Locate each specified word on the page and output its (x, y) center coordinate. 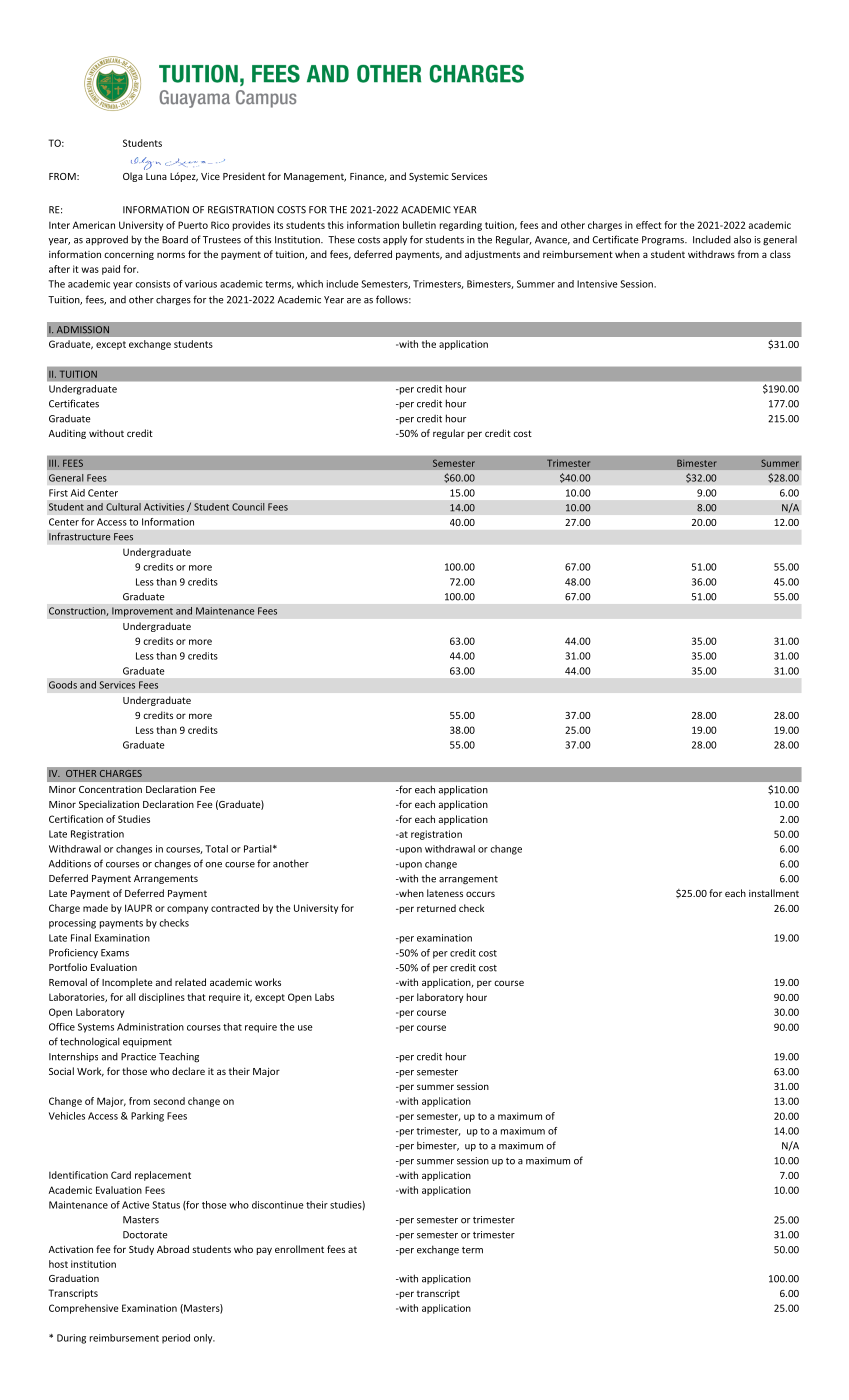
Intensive (597, 284)
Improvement (142, 612)
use (305, 1028)
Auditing (67, 434)
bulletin (419, 225)
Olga (133, 177)
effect (649, 225)
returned (436, 908)
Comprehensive (84, 1309)
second (169, 1101)
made (95, 908)
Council (248, 507)
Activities (164, 507)
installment (774, 893)
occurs (480, 894)
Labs (324, 997)
